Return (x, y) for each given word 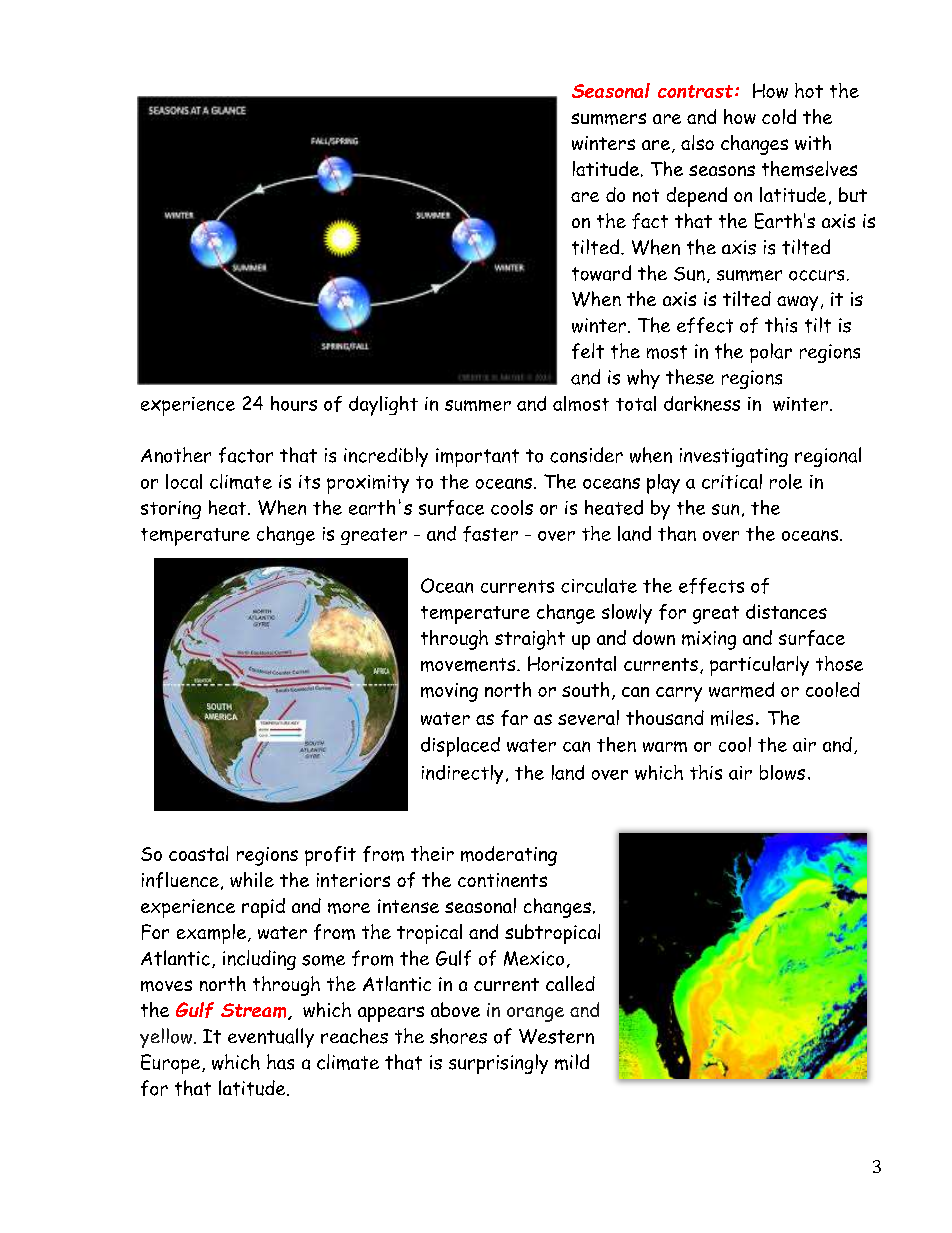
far (514, 718)
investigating (734, 457)
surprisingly (498, 1064)
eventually (271, 1038)
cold (779, 116)
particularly (759, 666)
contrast (695, 91)
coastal (198, 853)
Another (176, 455)
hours (294, 403)
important (477, 457)
